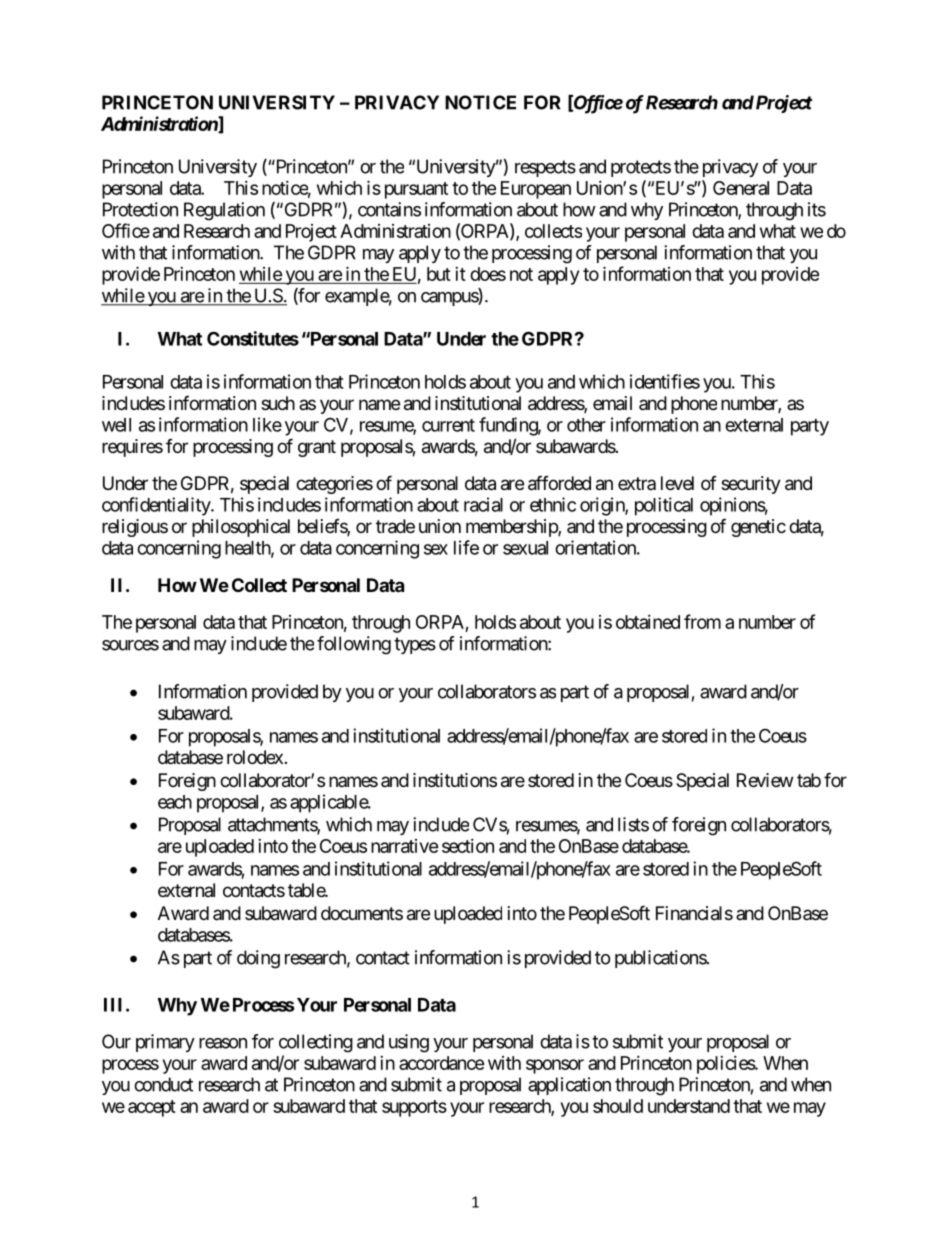 The width and height of the screenshot is (952, 1233). What do you see at coordinates (163, 1084) in the screenshot?
I see `conduct` at bounding box center [163, 1084].
